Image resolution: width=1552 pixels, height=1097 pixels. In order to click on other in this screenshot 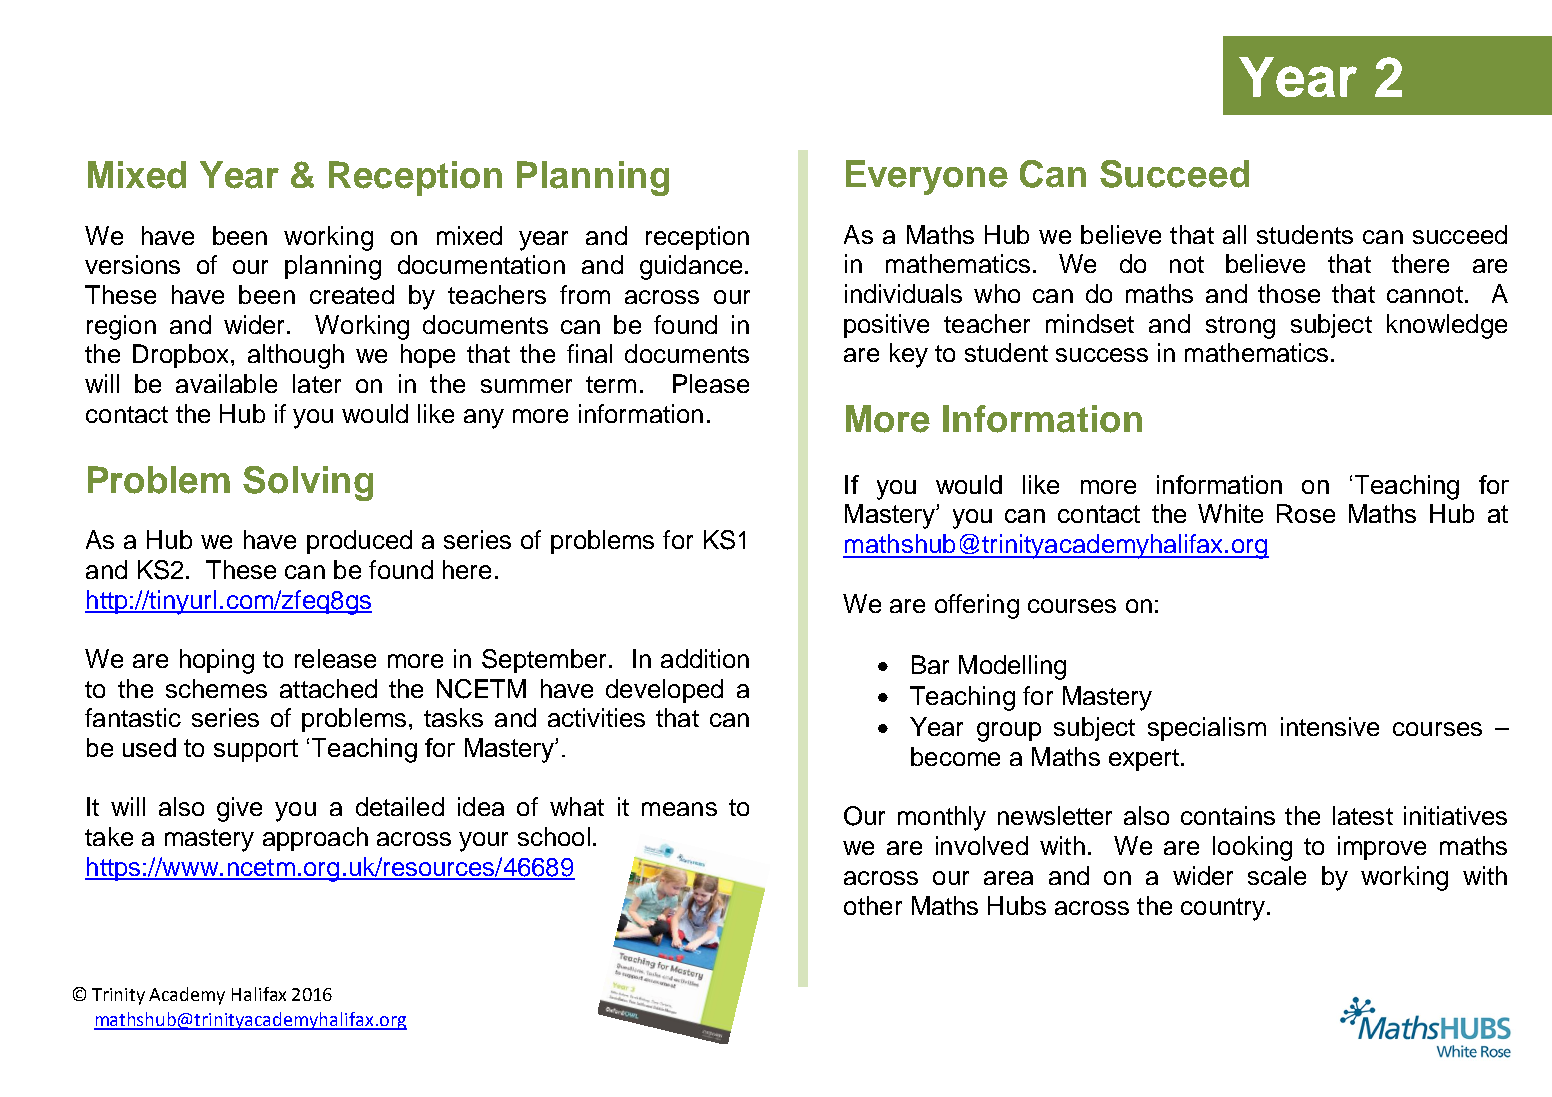, I will do `click(873, 905)`.
